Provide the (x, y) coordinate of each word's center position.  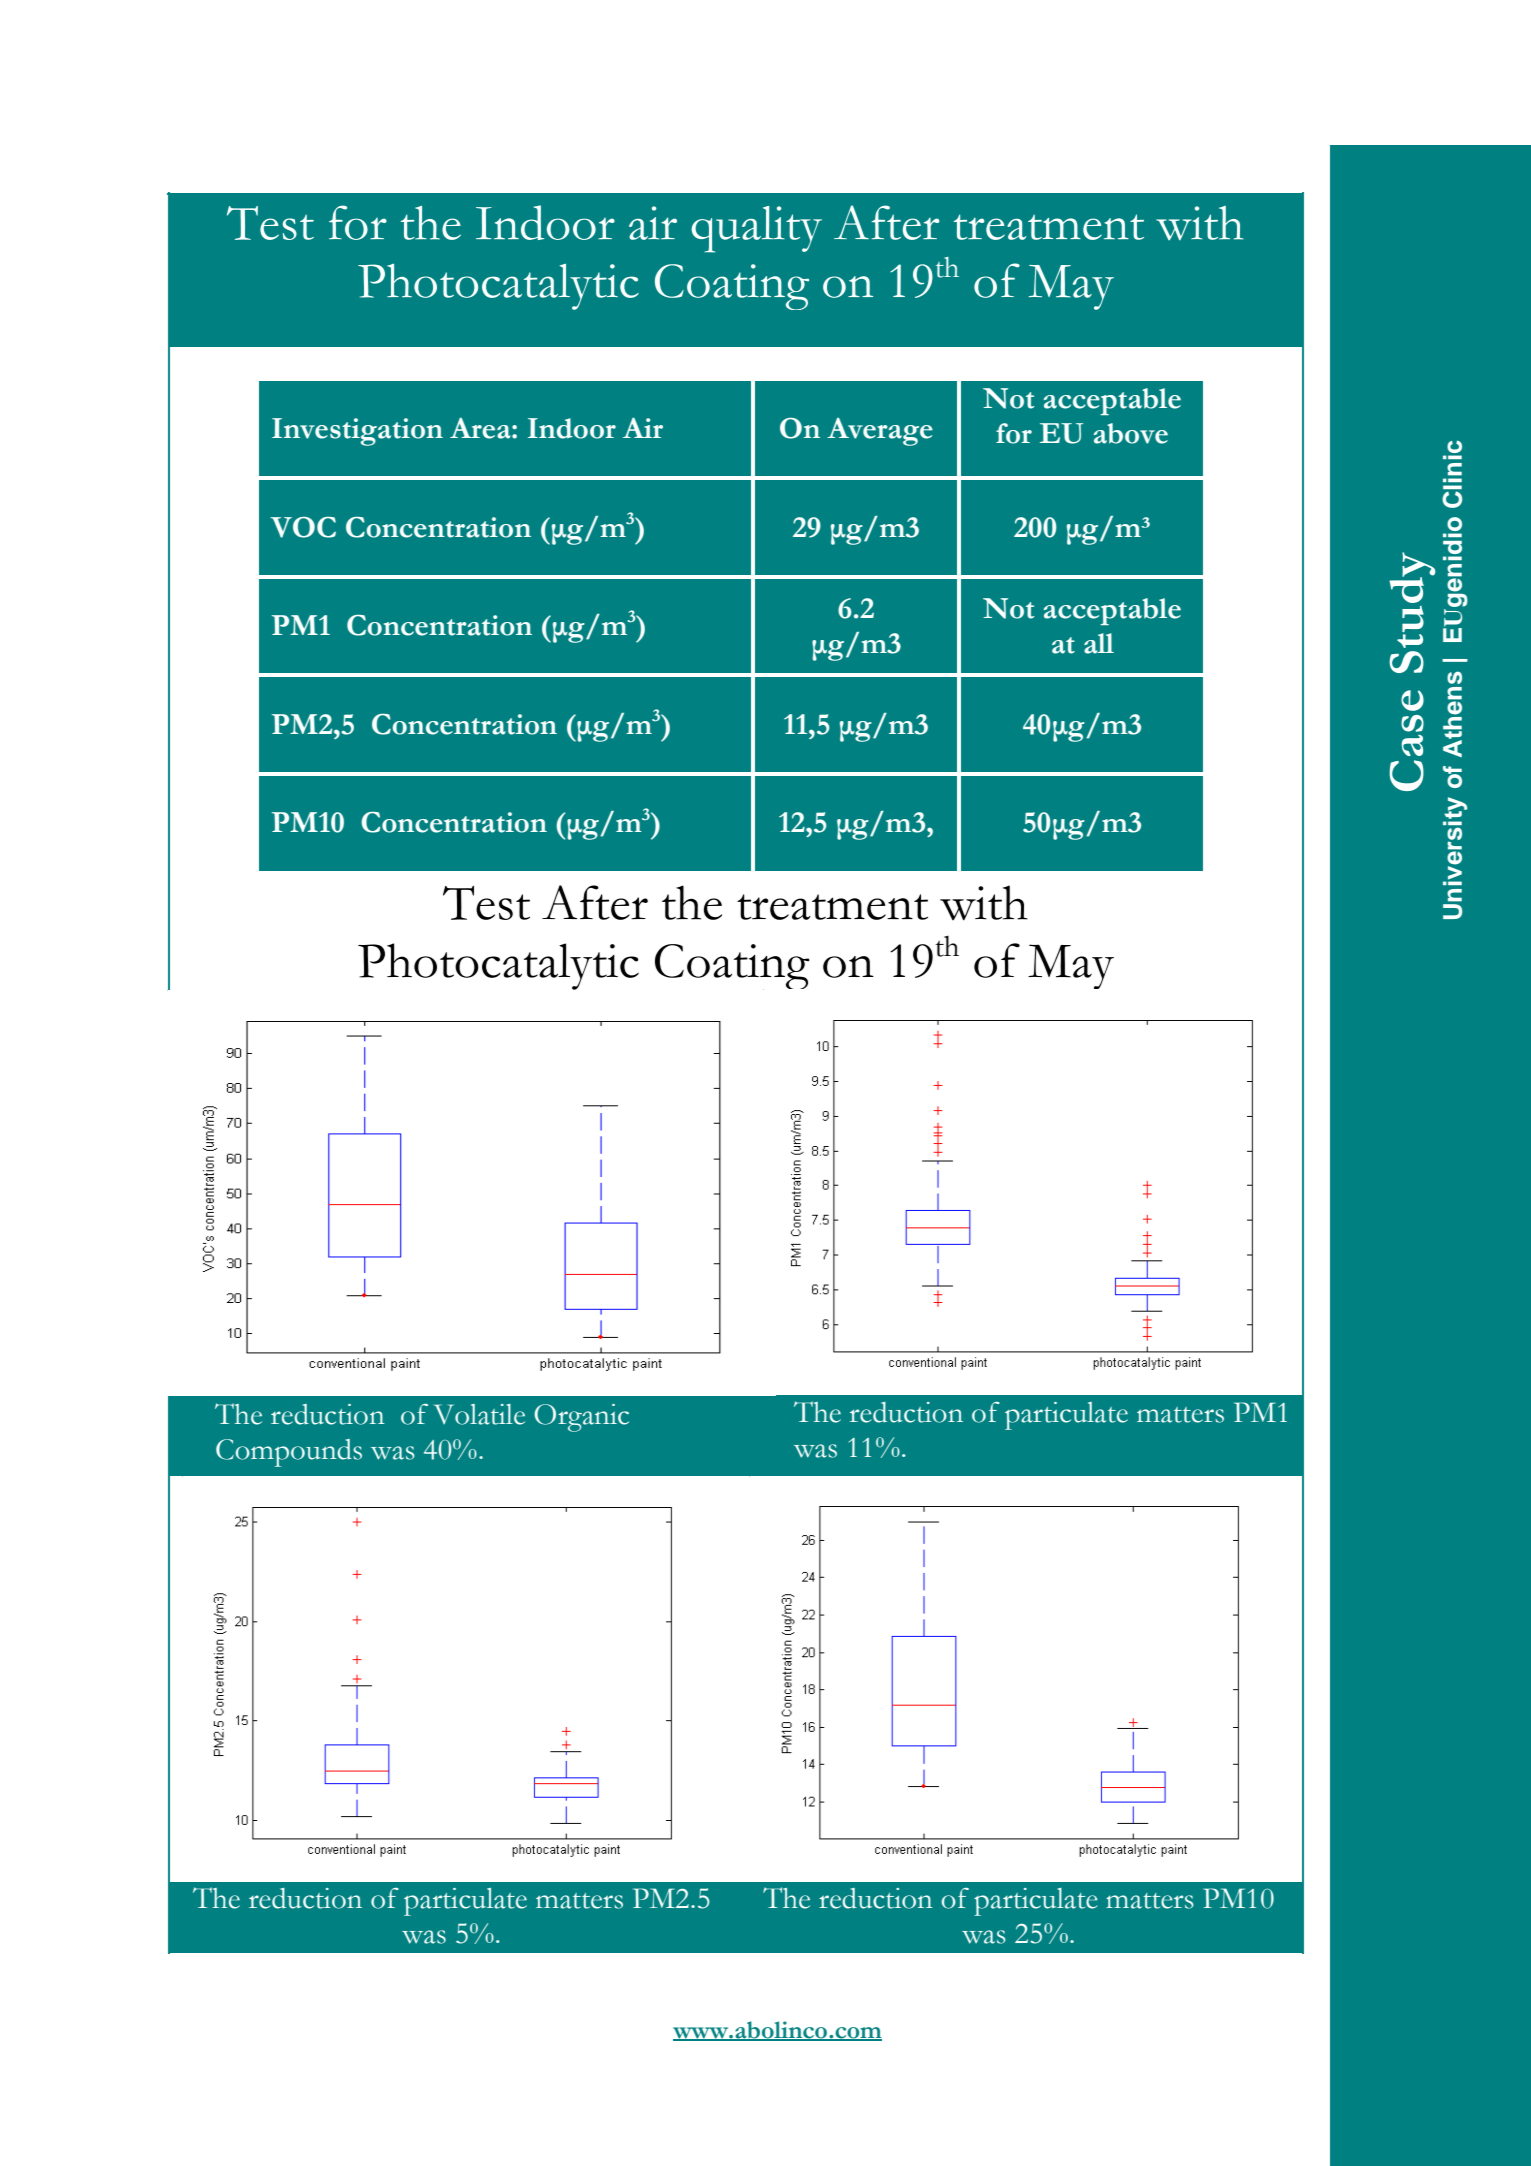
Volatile (479, 1414)
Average (880, 432)
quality (756, 229)
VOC (303, 527)
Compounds (289, 1453)
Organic (581, 1418)
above (1131, 433)
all (1099, 643)
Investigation (357, 432)
